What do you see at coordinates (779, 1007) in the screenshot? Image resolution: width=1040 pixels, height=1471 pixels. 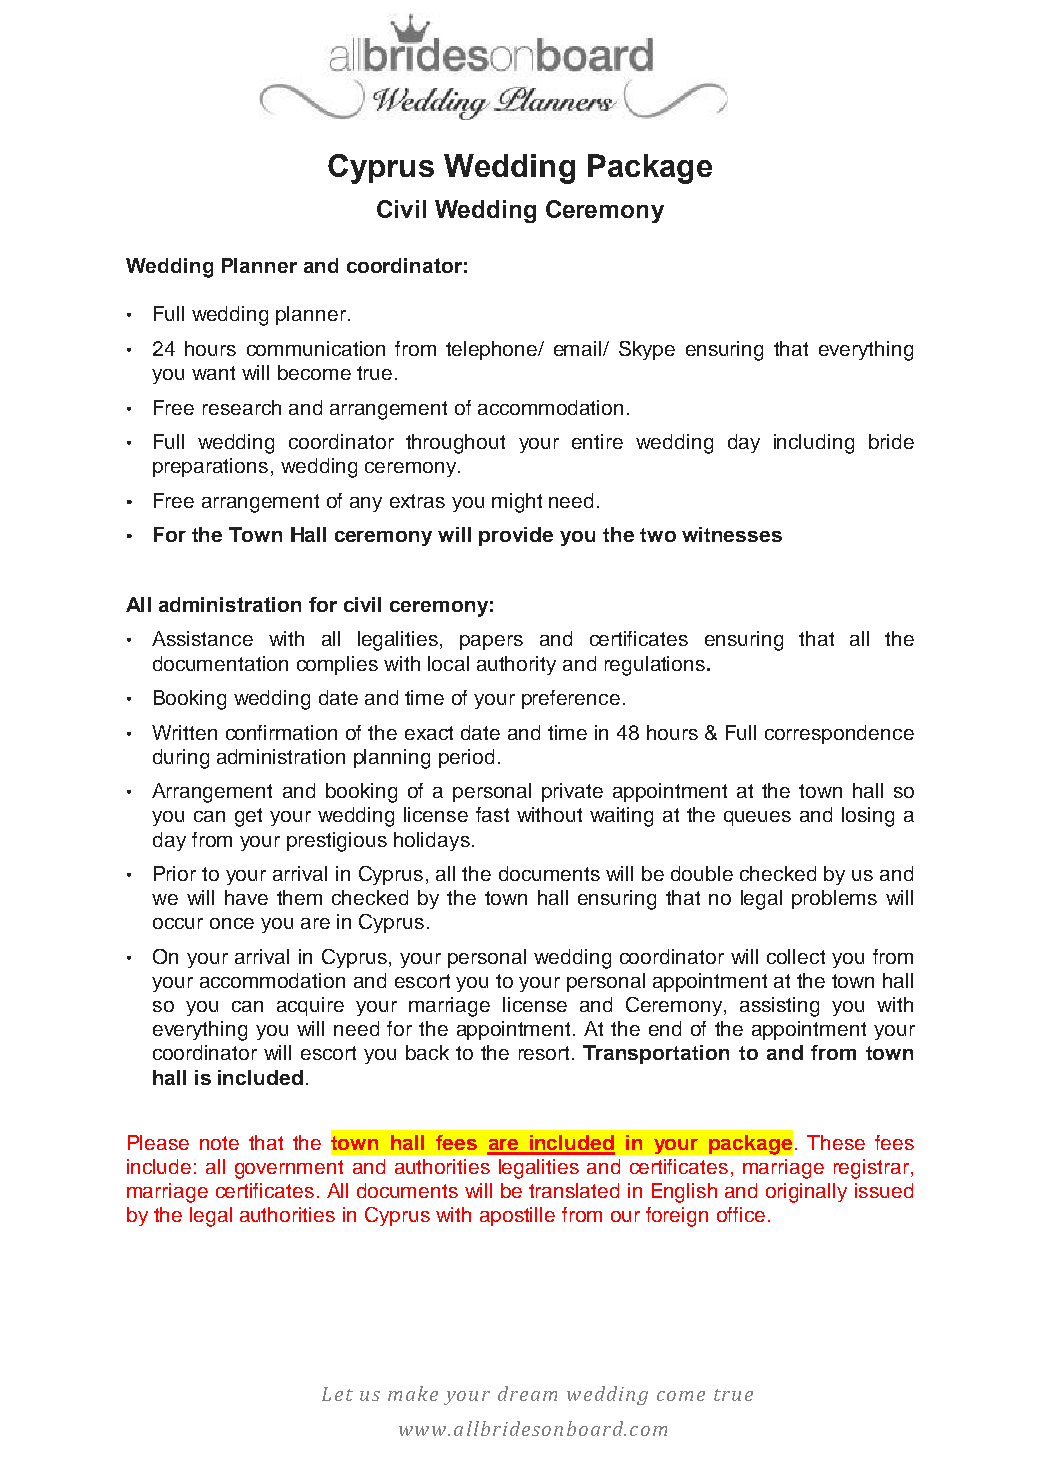 I see `assisting` at bounding box center [779, 1007].
